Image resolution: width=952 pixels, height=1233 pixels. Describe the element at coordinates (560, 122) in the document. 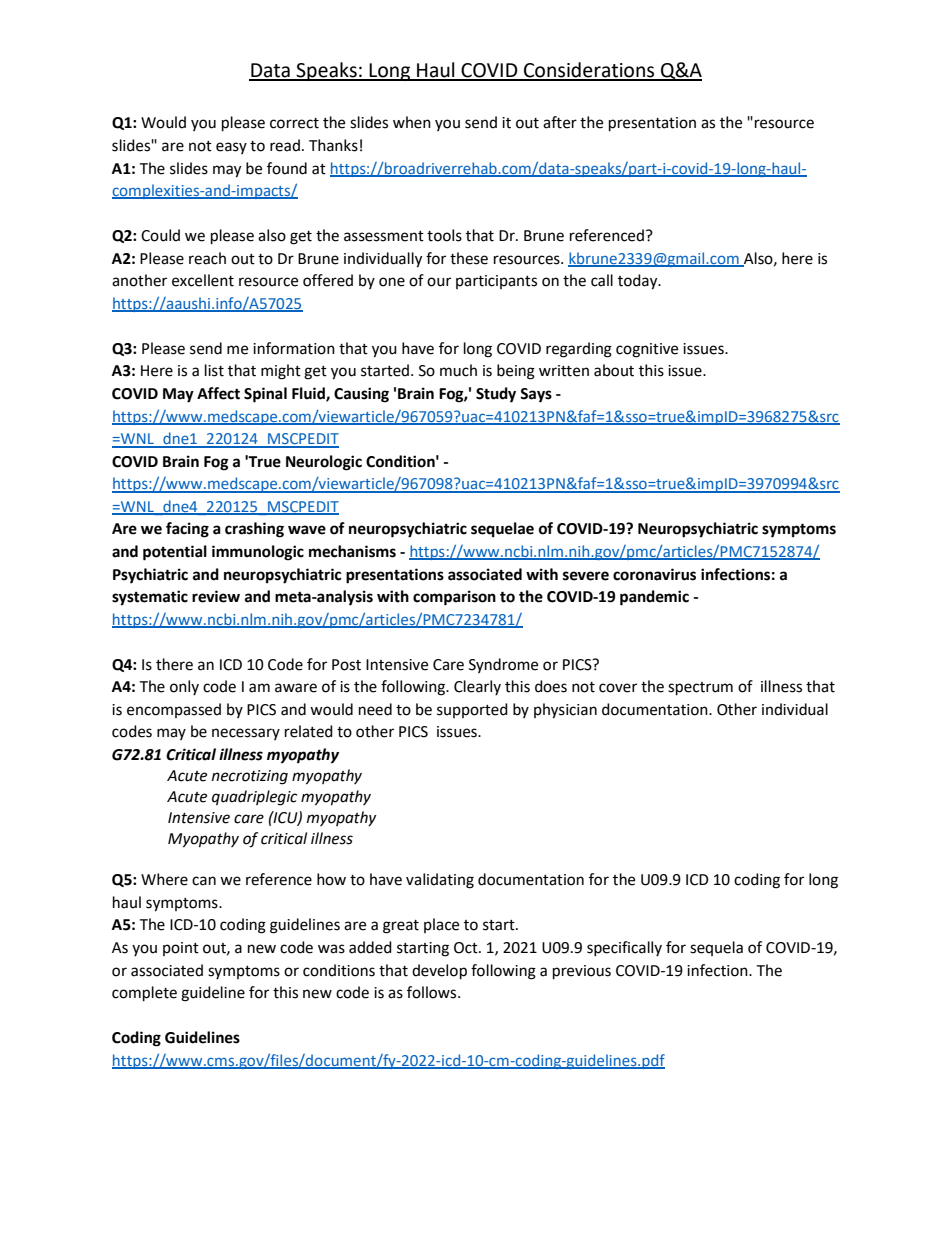

I see `after` at that location.
